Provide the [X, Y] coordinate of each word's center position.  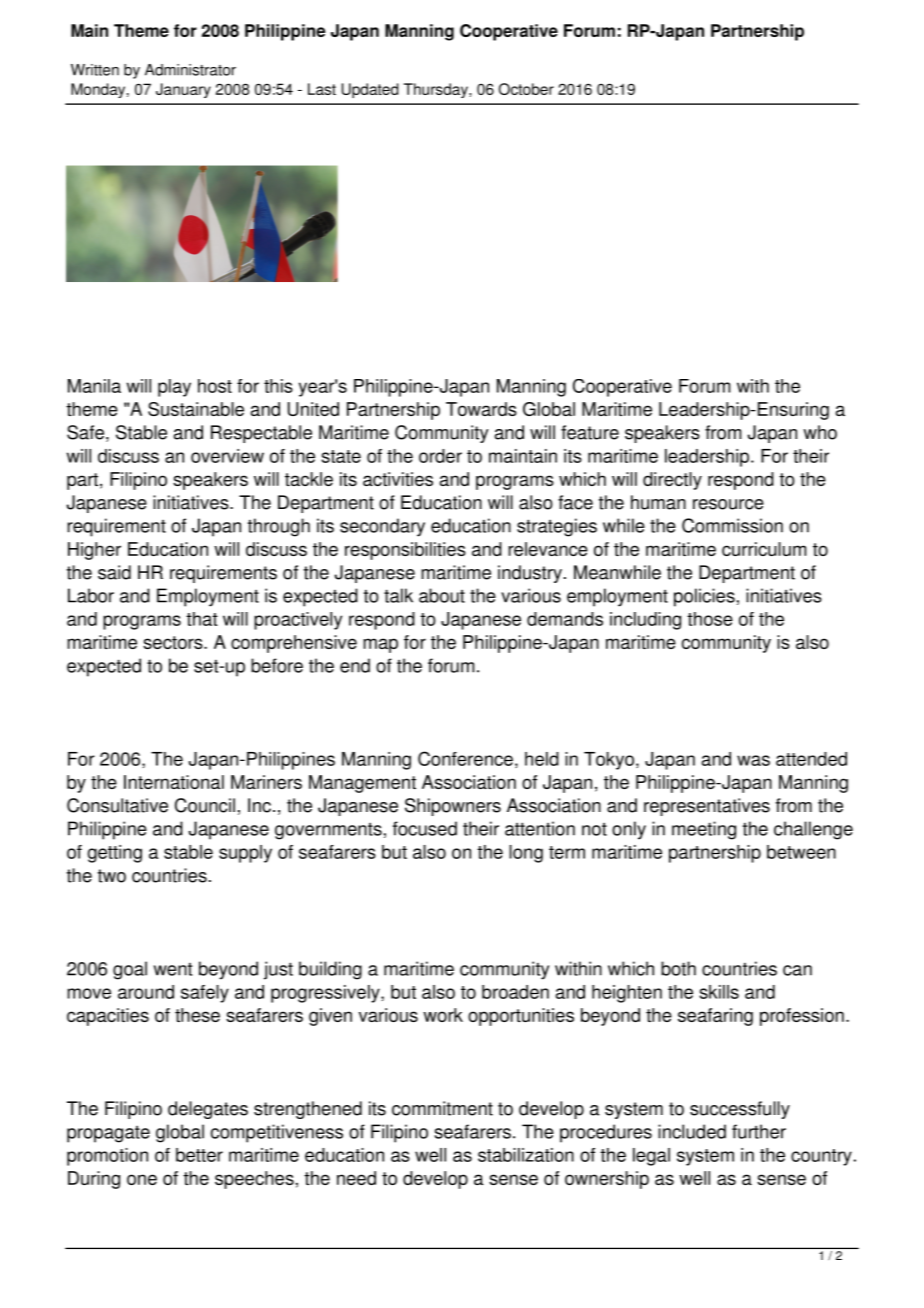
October [526, 89]
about [442, 595]
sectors [174, 642]
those [710, 619]
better [199, 1155]
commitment [442, 1108]
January [183, 90]
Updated [370, 90]
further [759, 1131]
